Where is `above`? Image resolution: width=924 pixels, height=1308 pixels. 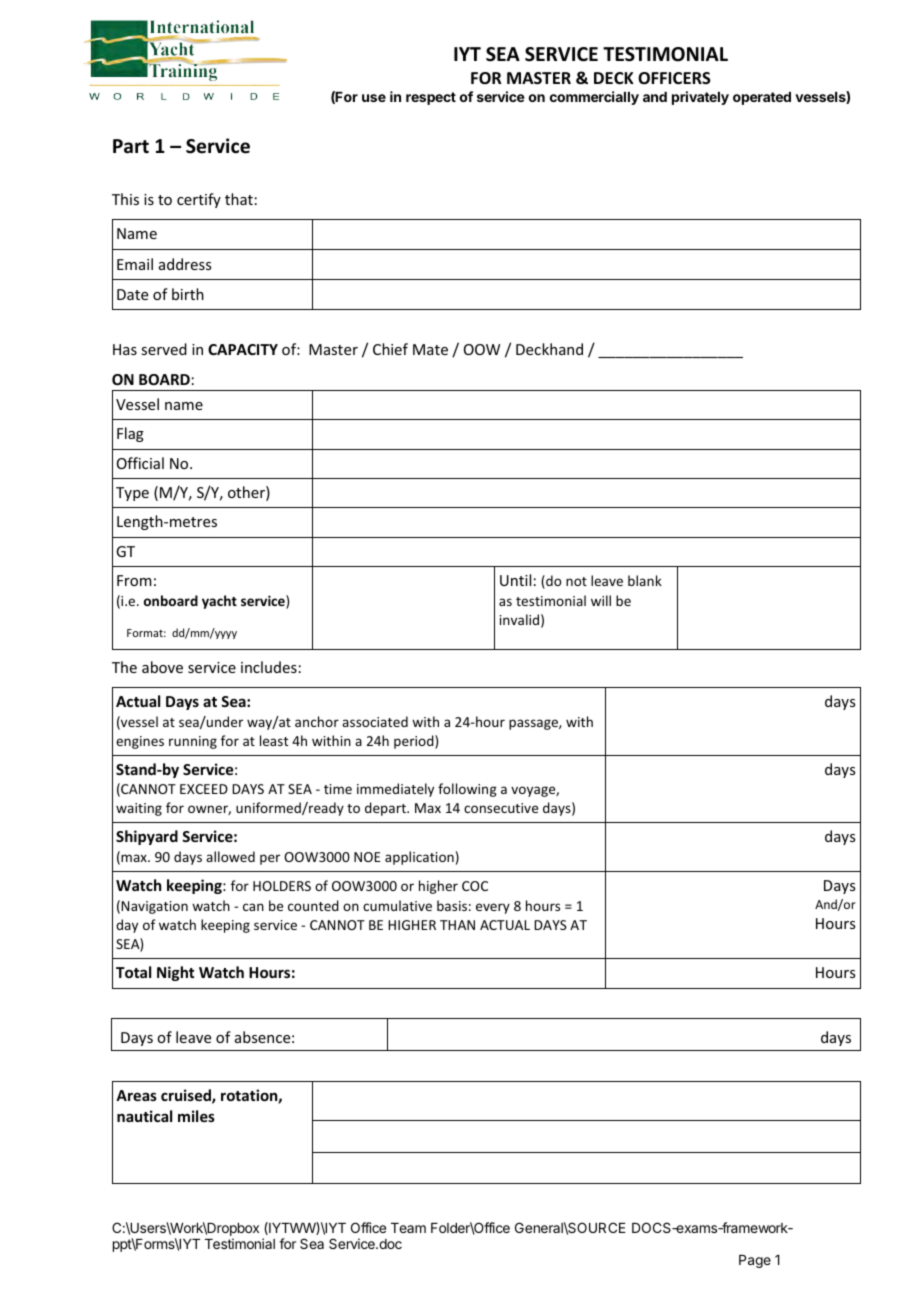 above is located at coordinates (162, 667).
